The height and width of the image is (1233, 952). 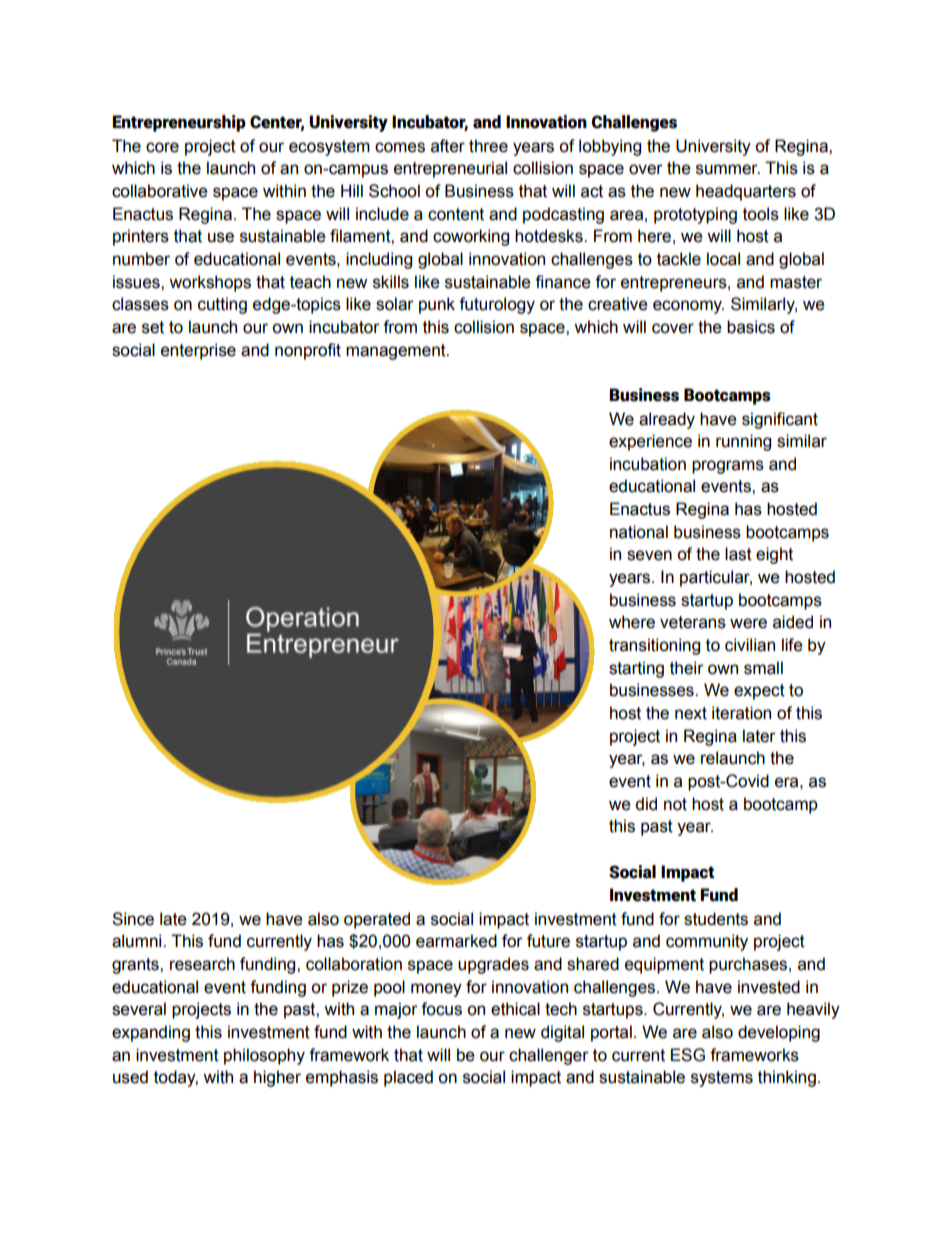 I want to click on focus, so click(x=441, y=1009).
